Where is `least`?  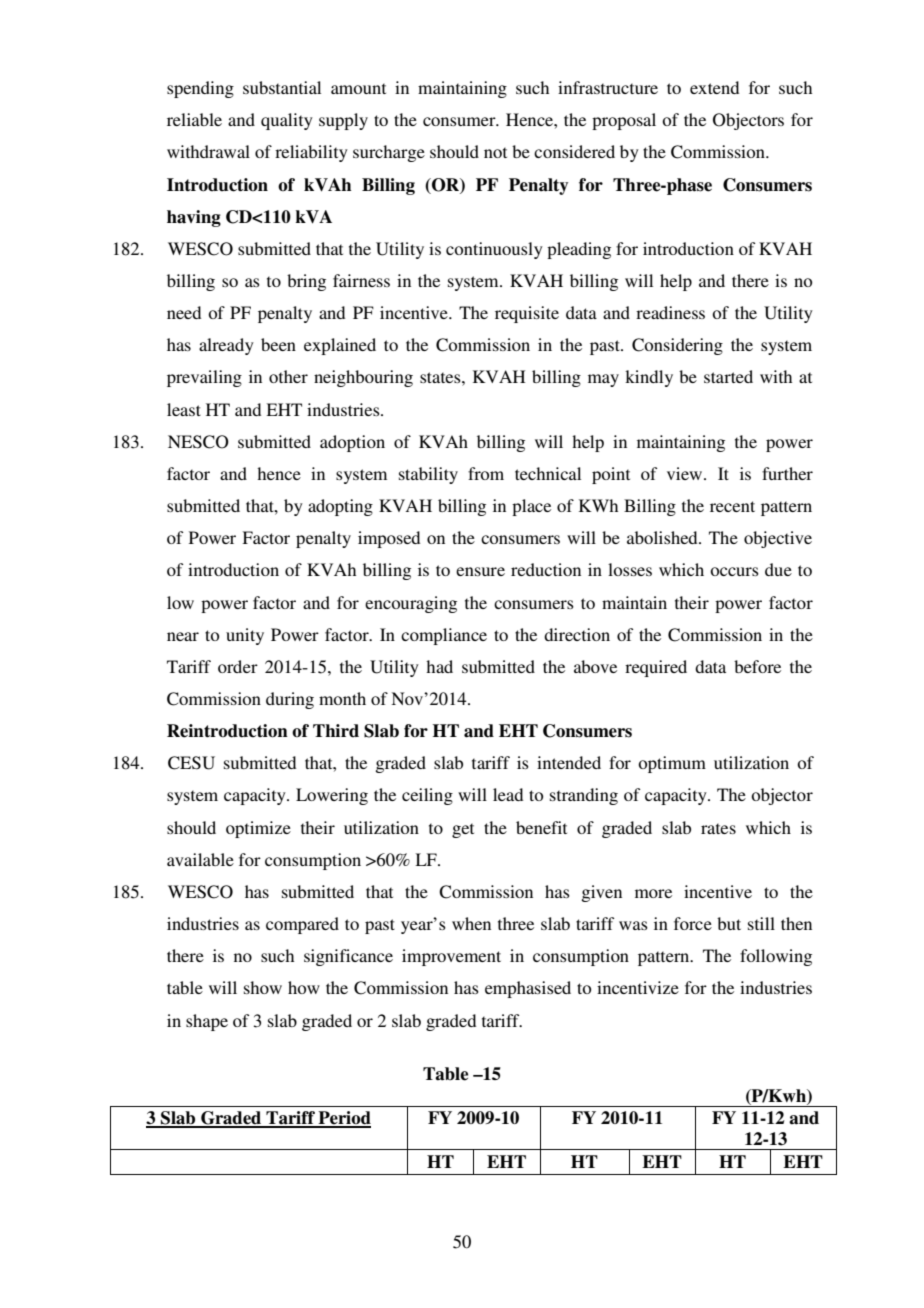 least is located at coordinates (184, 409).
